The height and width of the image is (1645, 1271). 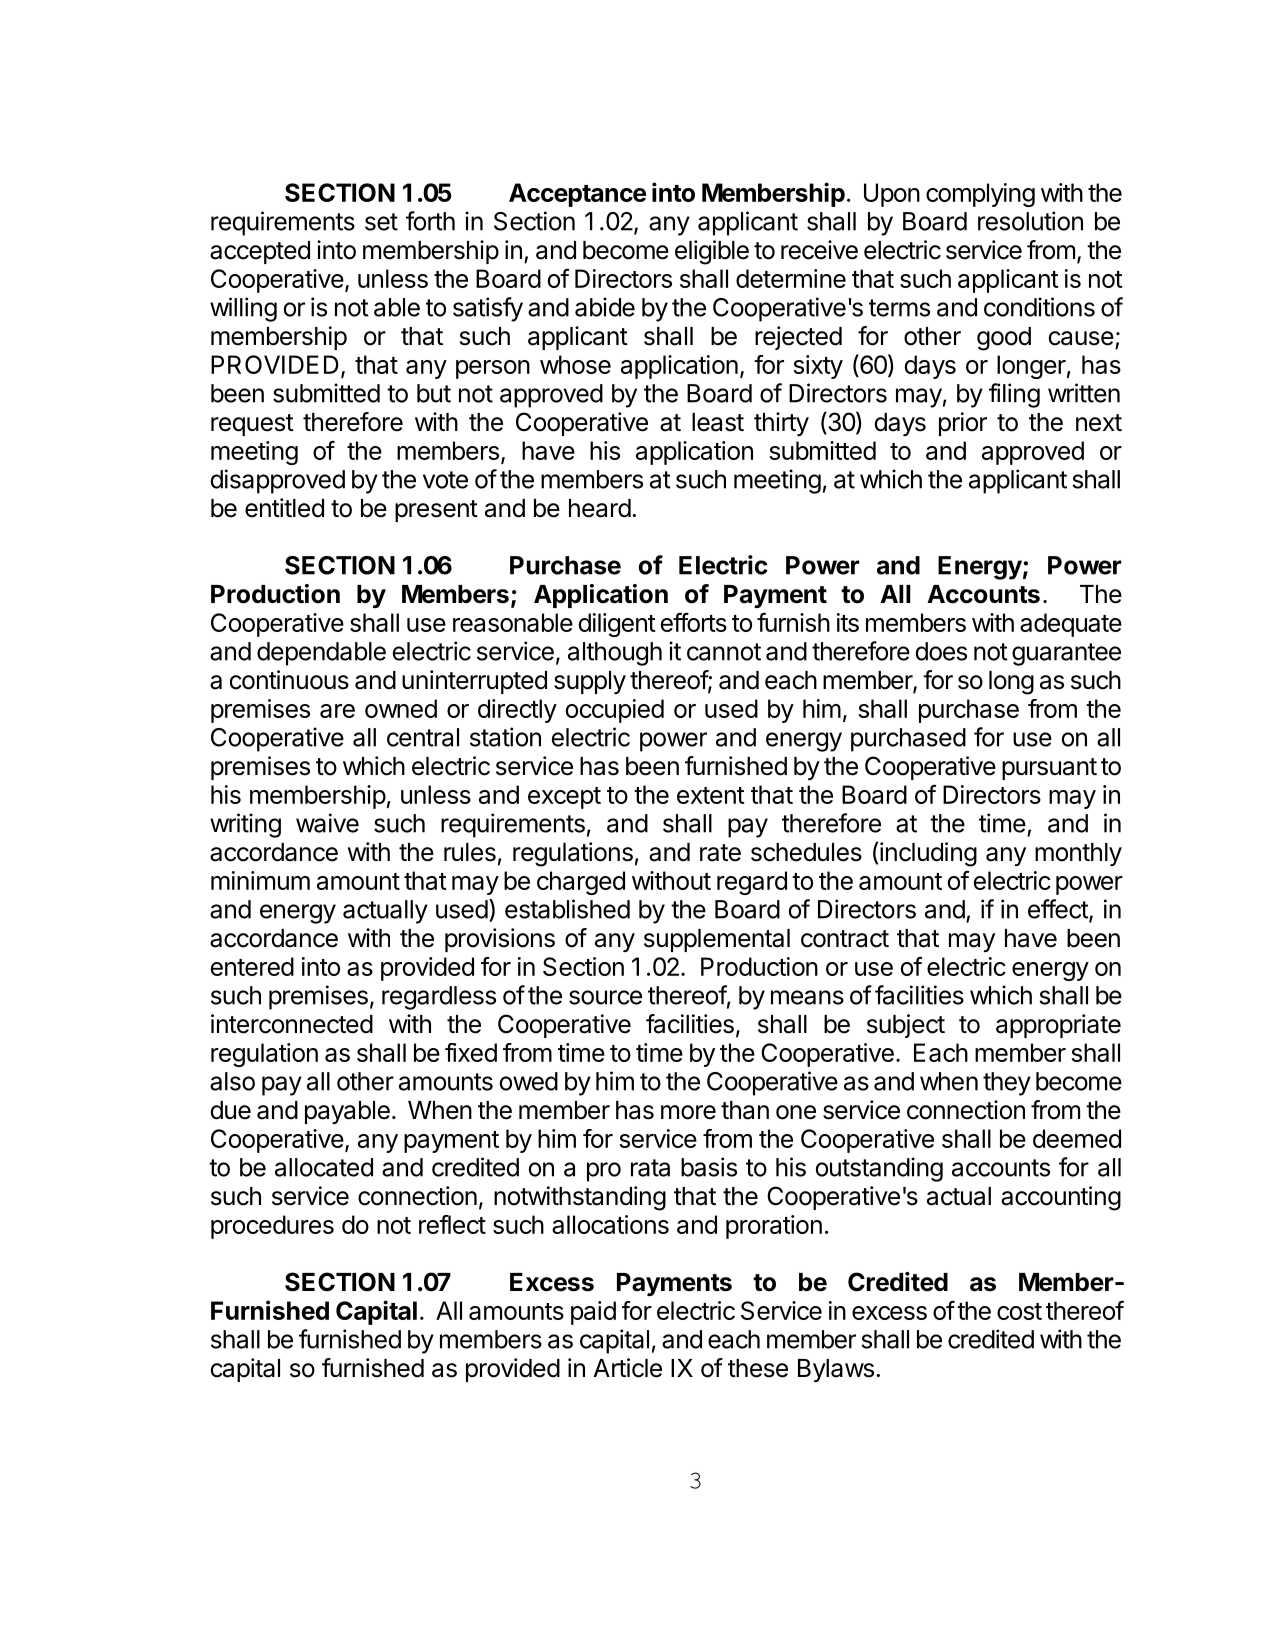 What do you see at coordinates (1030, 221) in the image?
I see `resolution` at bounding box center [1030, 221].
